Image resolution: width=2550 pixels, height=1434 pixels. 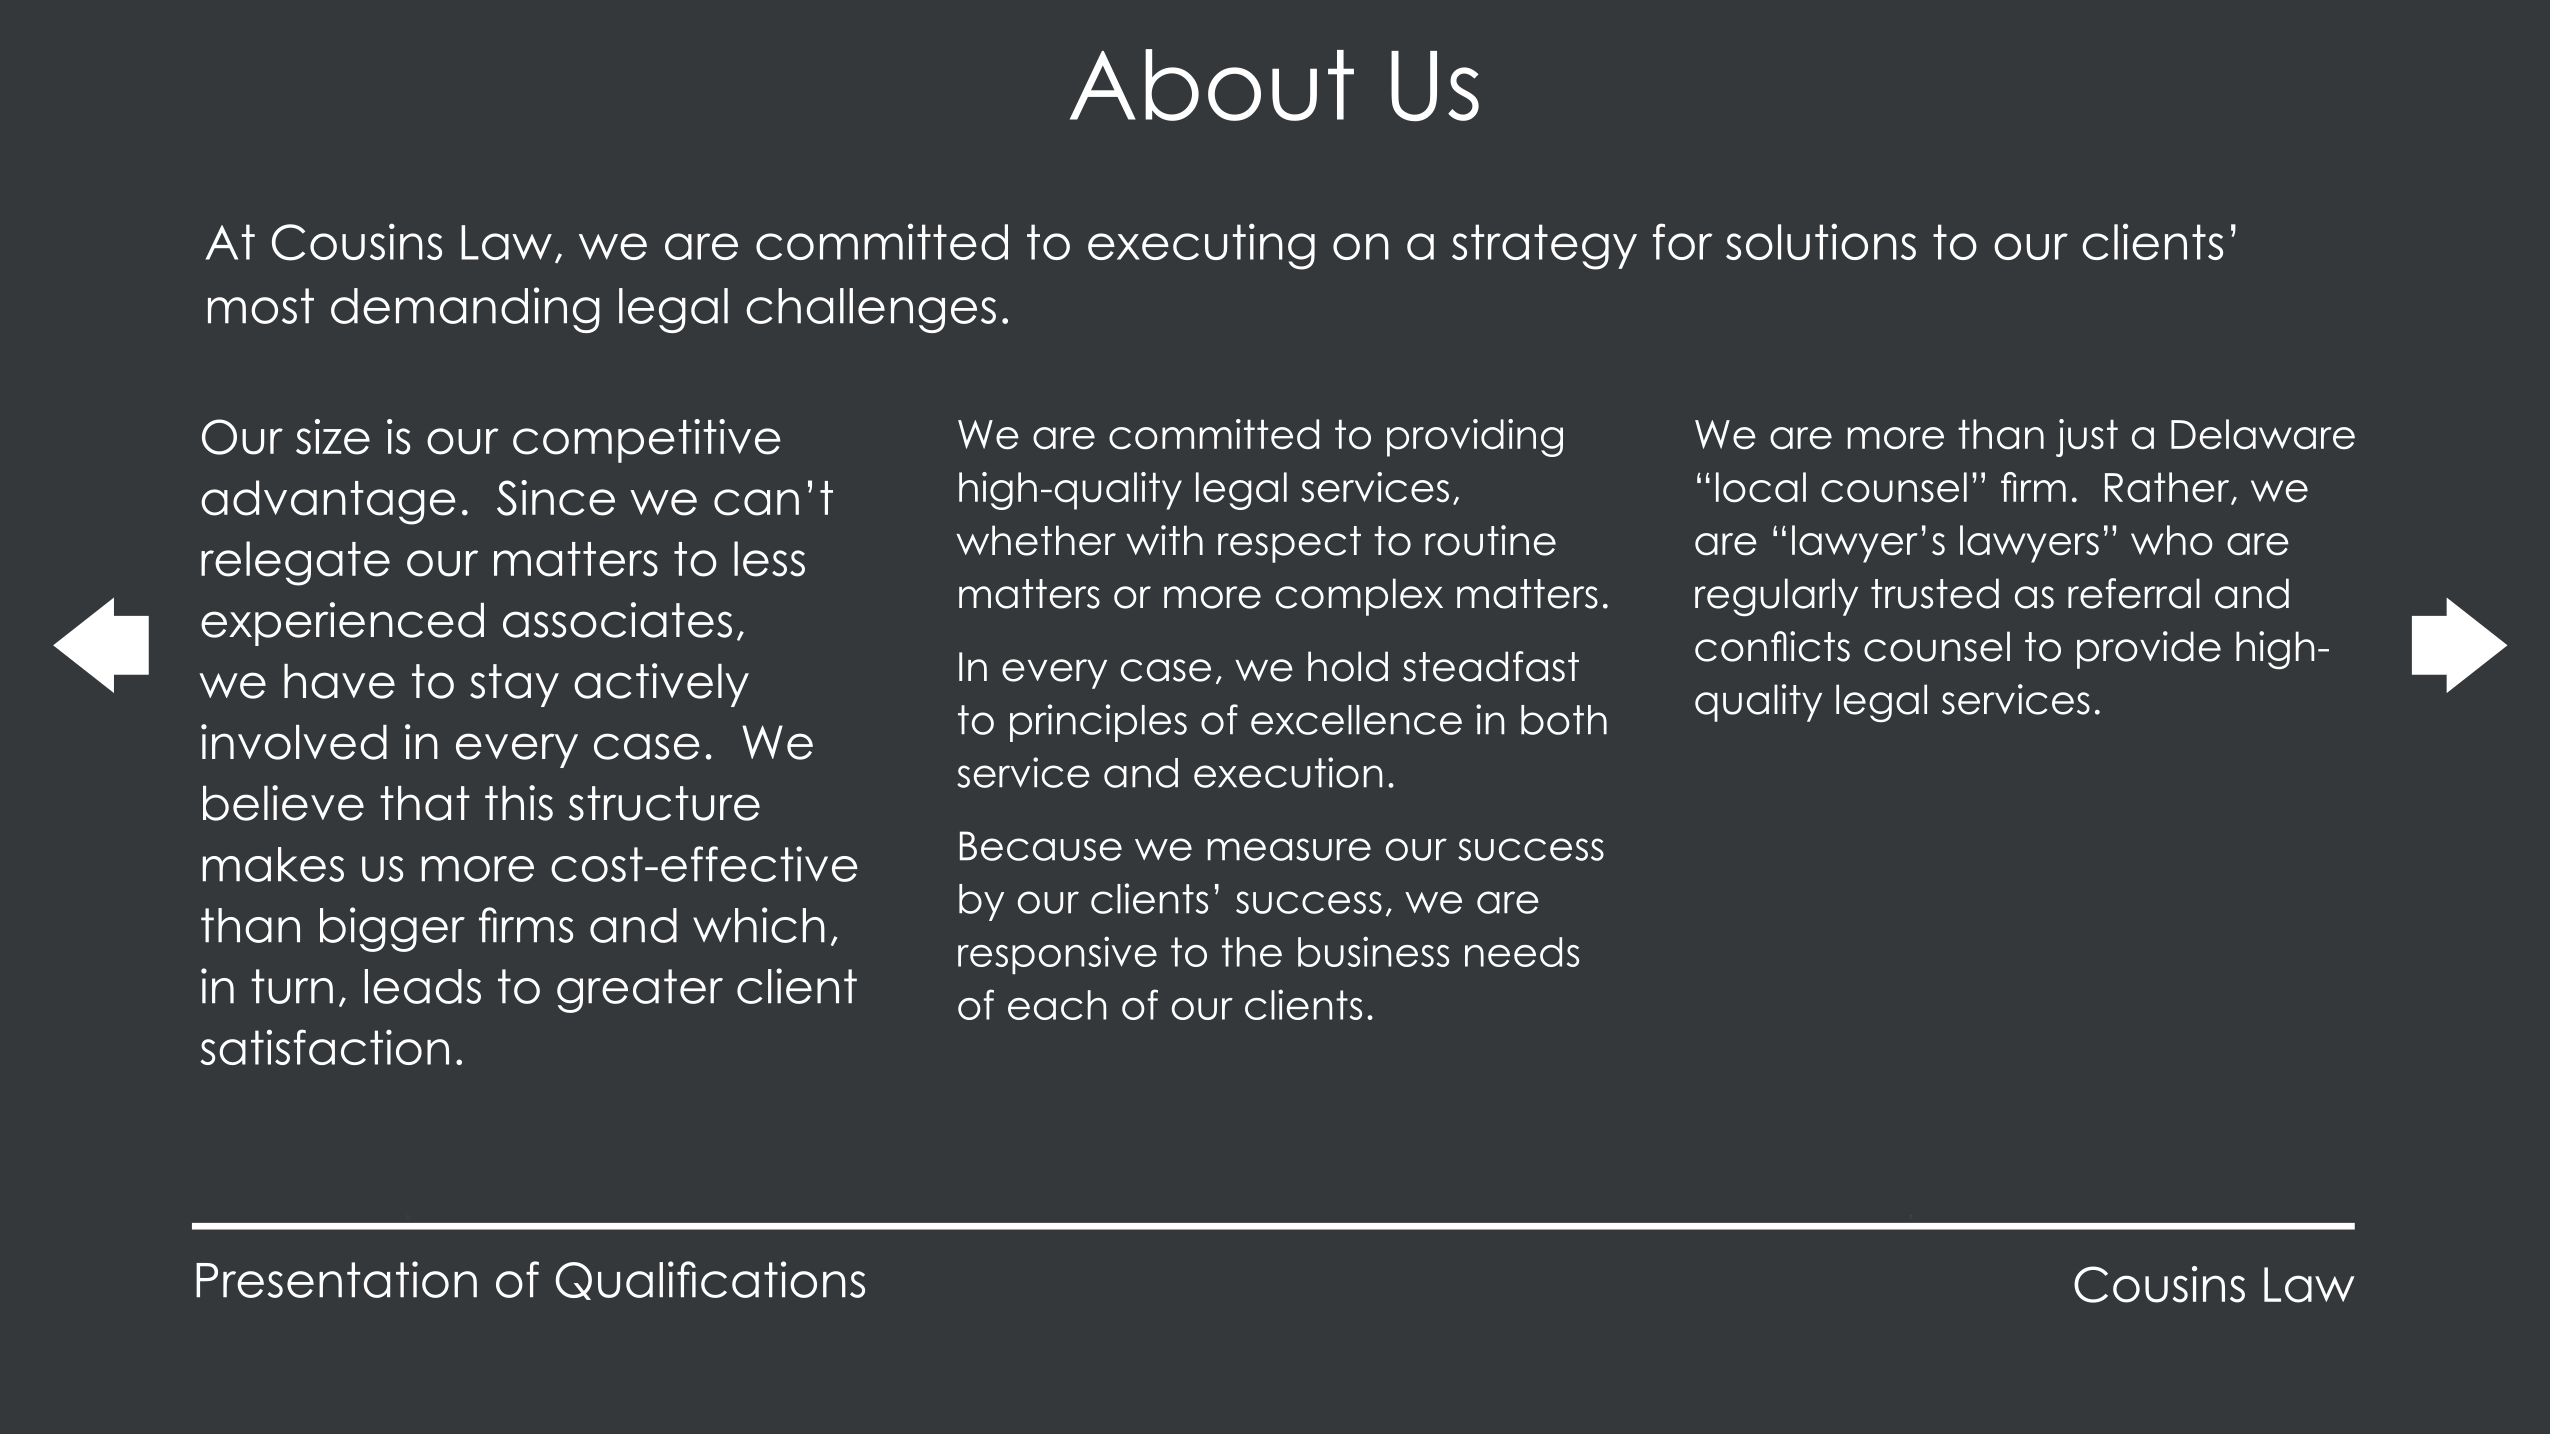 What do you see at coordinates (514, 685) in the document?
I see `stay` at bounding box center [514, 685].
